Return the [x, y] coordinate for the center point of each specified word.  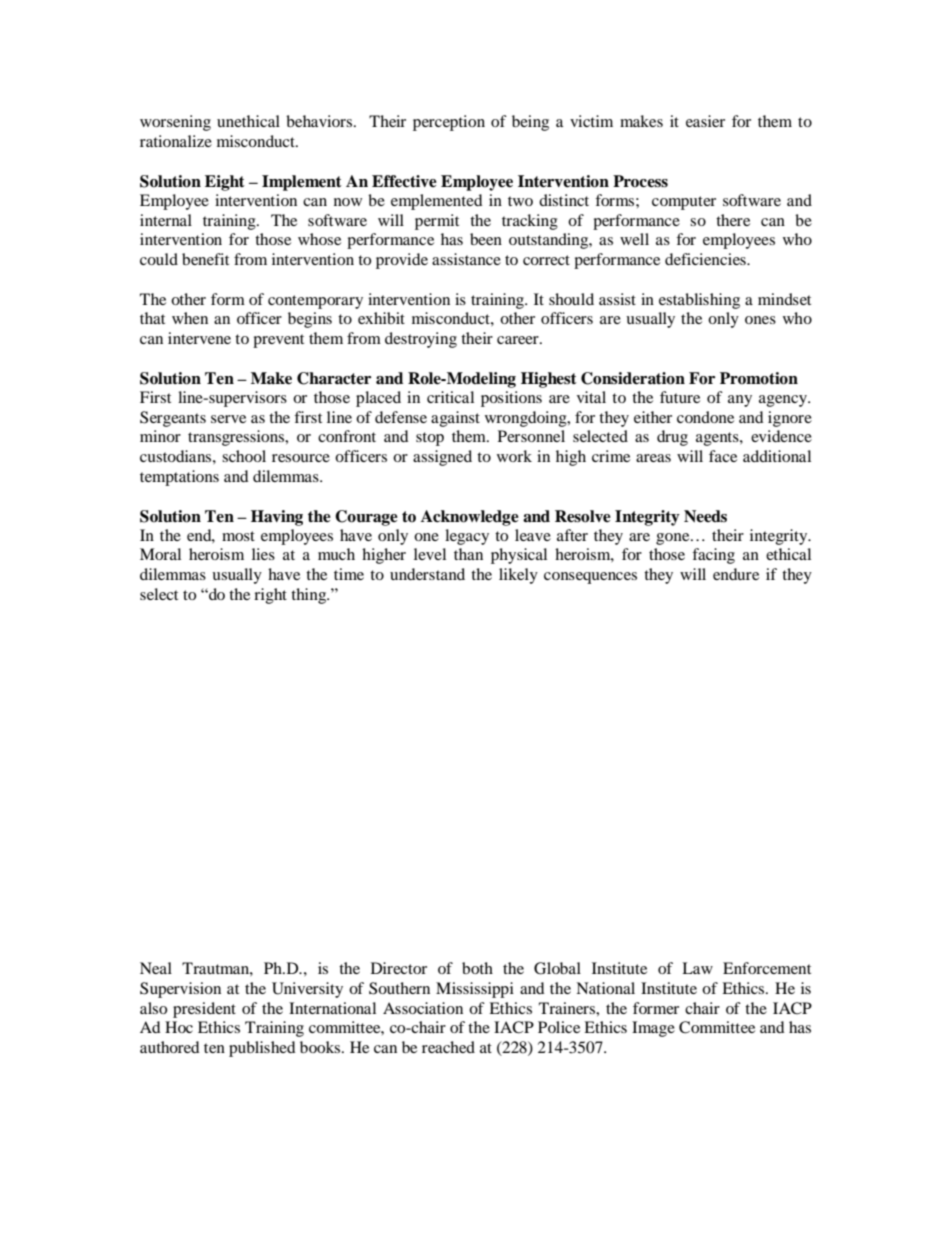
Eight [225, 183]
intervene [199, 338]
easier [705, 121]
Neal [156, 968]
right [270, 596]
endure [736, 574]
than [468, 554]
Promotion [759, 378]
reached [448, 1047]
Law [697, 968]
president [204, 1010]
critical [450, 397]
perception [449, 123]
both [477, 968]
